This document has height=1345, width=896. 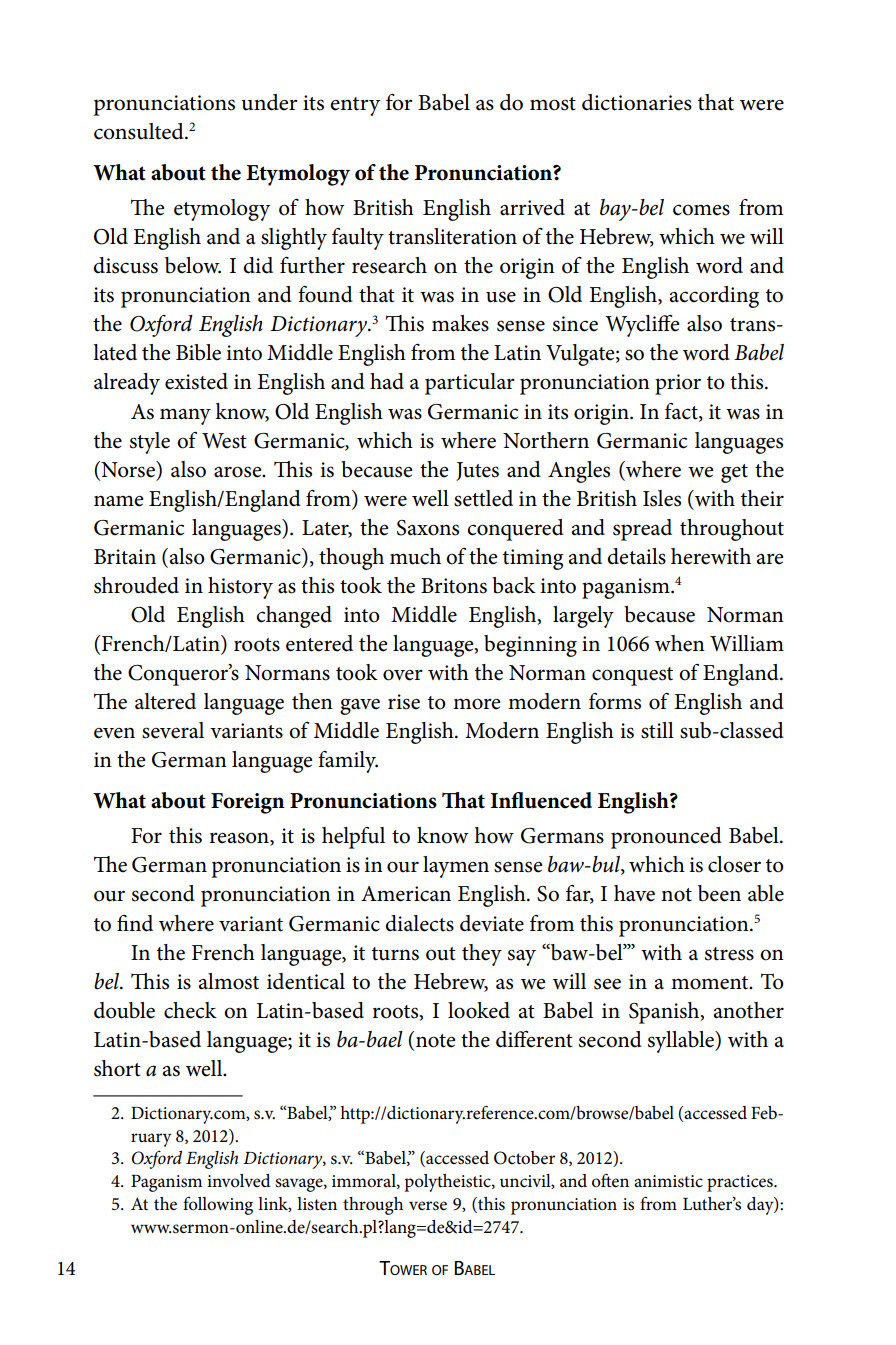 What do you see at coordinates (448, 1183) in the document?
I see `polytheistic` at bounding box center [448, 1183].
